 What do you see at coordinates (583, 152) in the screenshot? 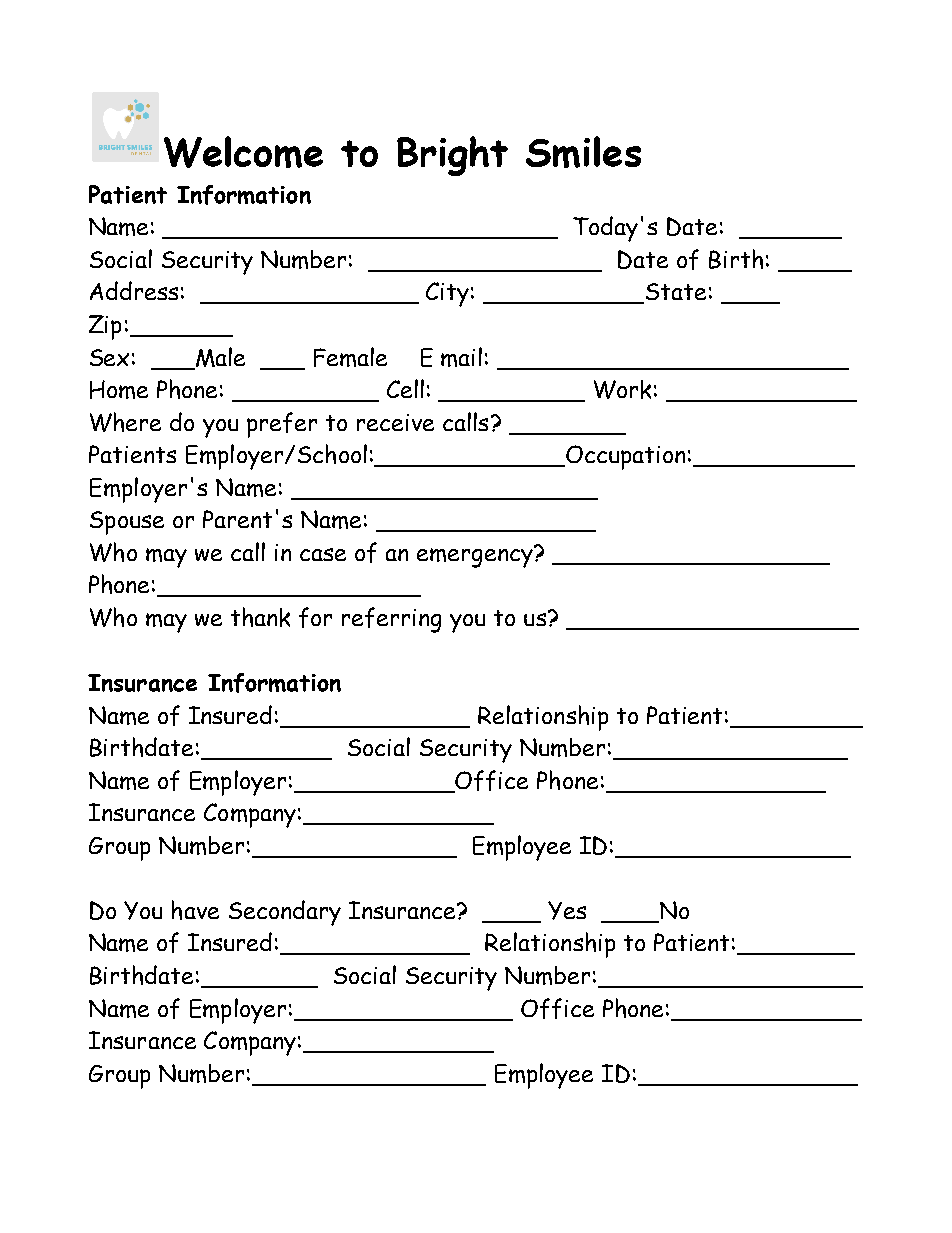
I see `Smiles` at bounding box center [583, 152].
